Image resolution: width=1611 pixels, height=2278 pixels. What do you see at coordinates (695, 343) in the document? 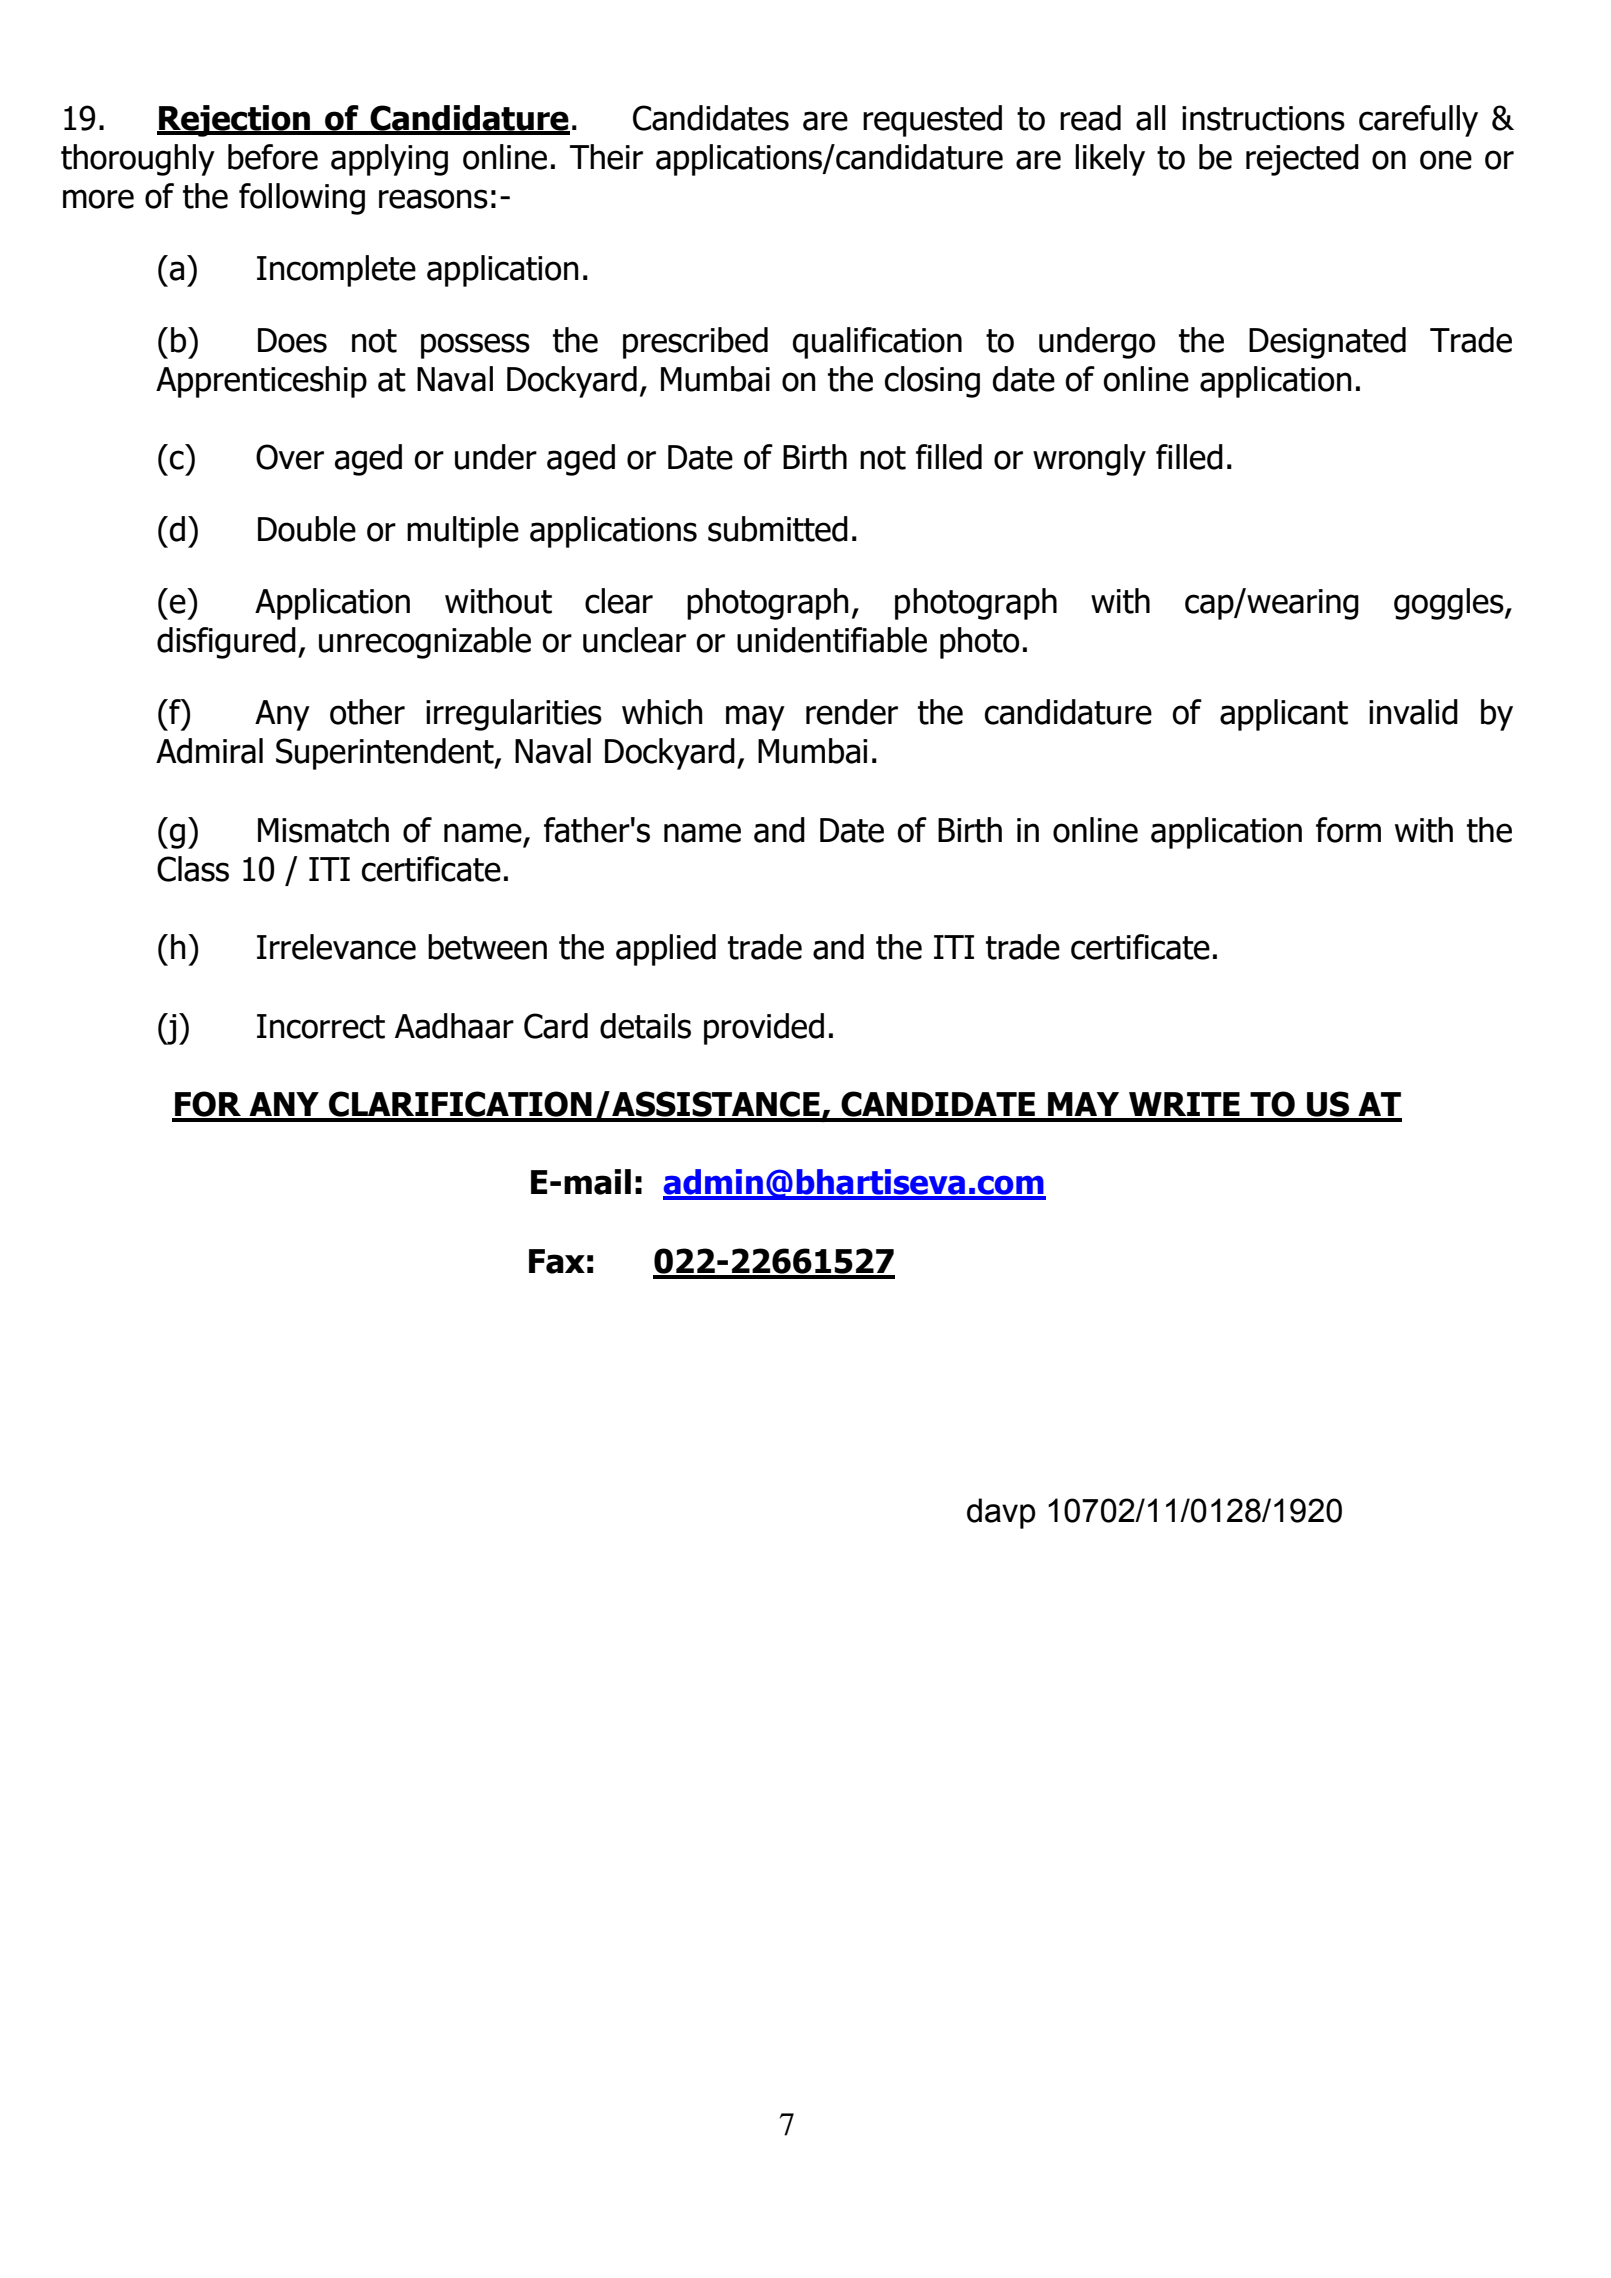
I see `prescribed` at bounding box center [695, 343].
